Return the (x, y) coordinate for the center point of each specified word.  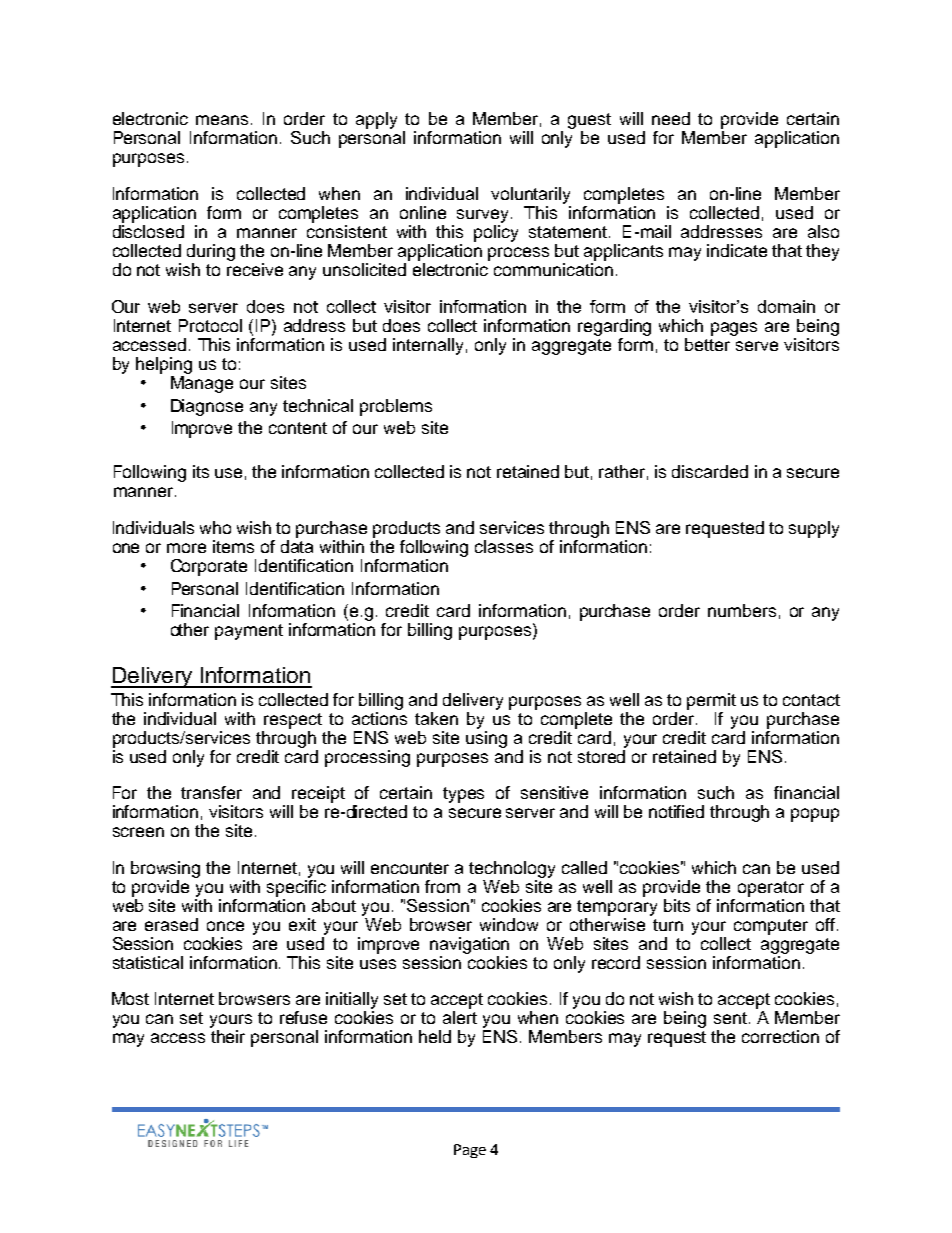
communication (553, 269)
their (228, 1036)
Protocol (210, 325)
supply (814, 529)
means (222, 120)
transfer (211, 792)
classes (504, 546)
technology (512, 869)
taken (436, 718)
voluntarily (530, 195)
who (215, 527)
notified (676, 811)
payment (249, 632)
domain (786, 306)
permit (711, 701)
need (671, 118)
